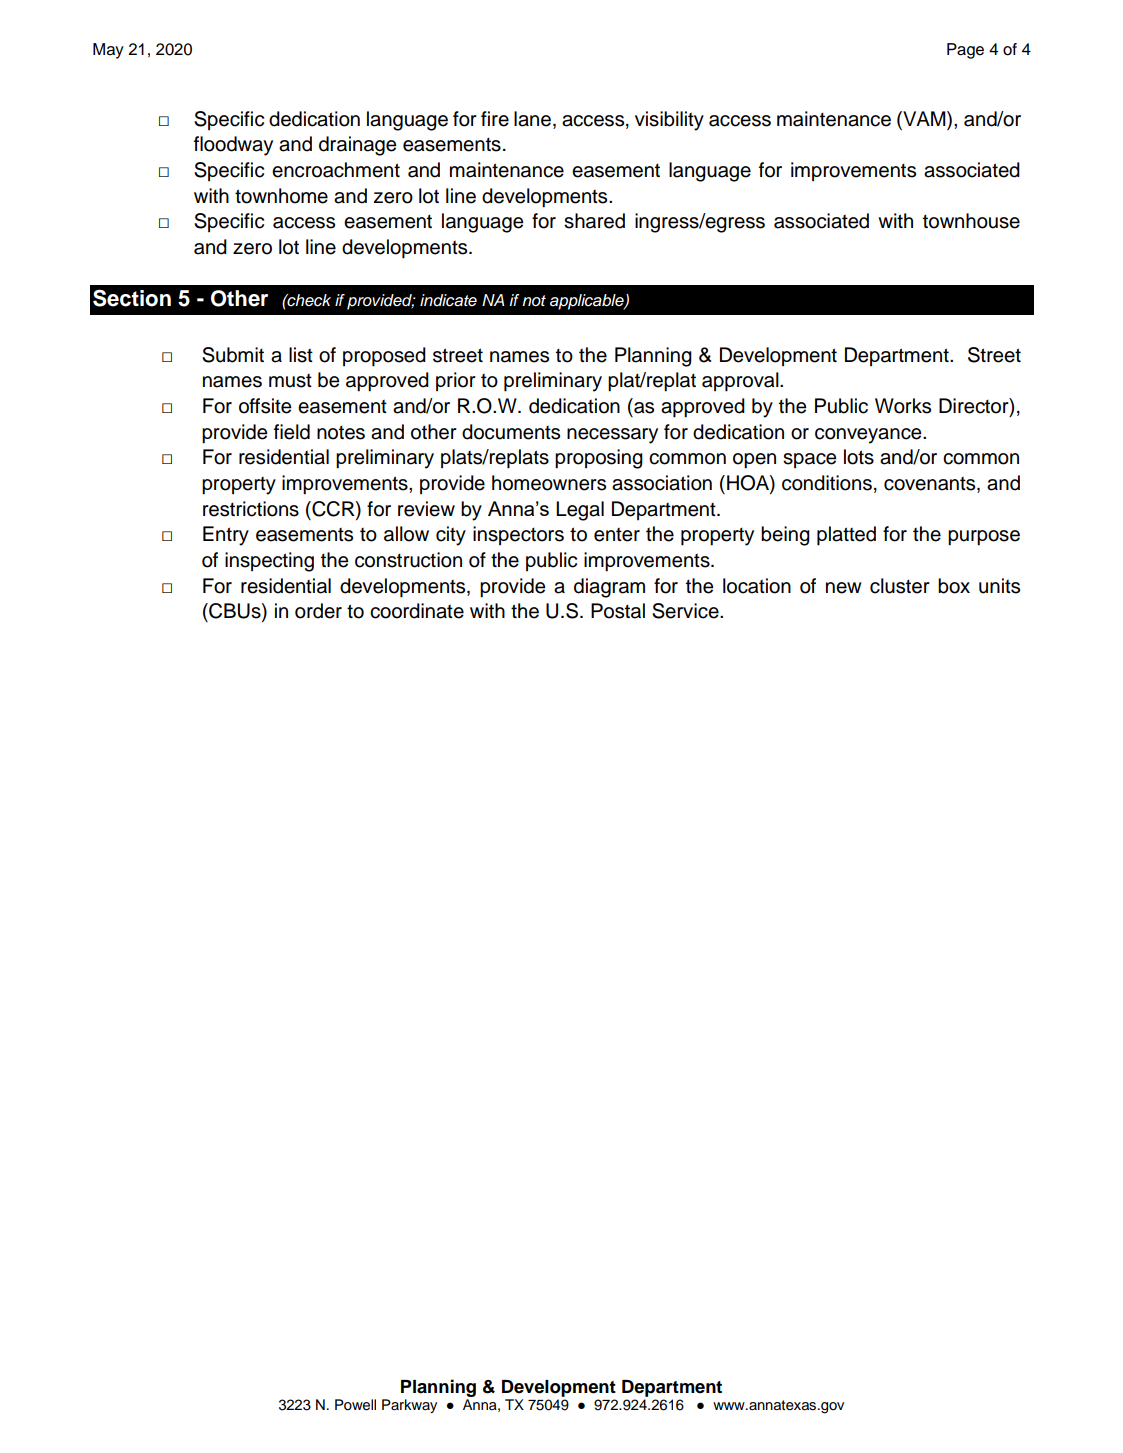 Image resolution: width=1123 pixels, height=1453 pixels. What do you see at coordinates (511, 432) in the screenshot?
I see `documents` at bounding box center [511, 432].
